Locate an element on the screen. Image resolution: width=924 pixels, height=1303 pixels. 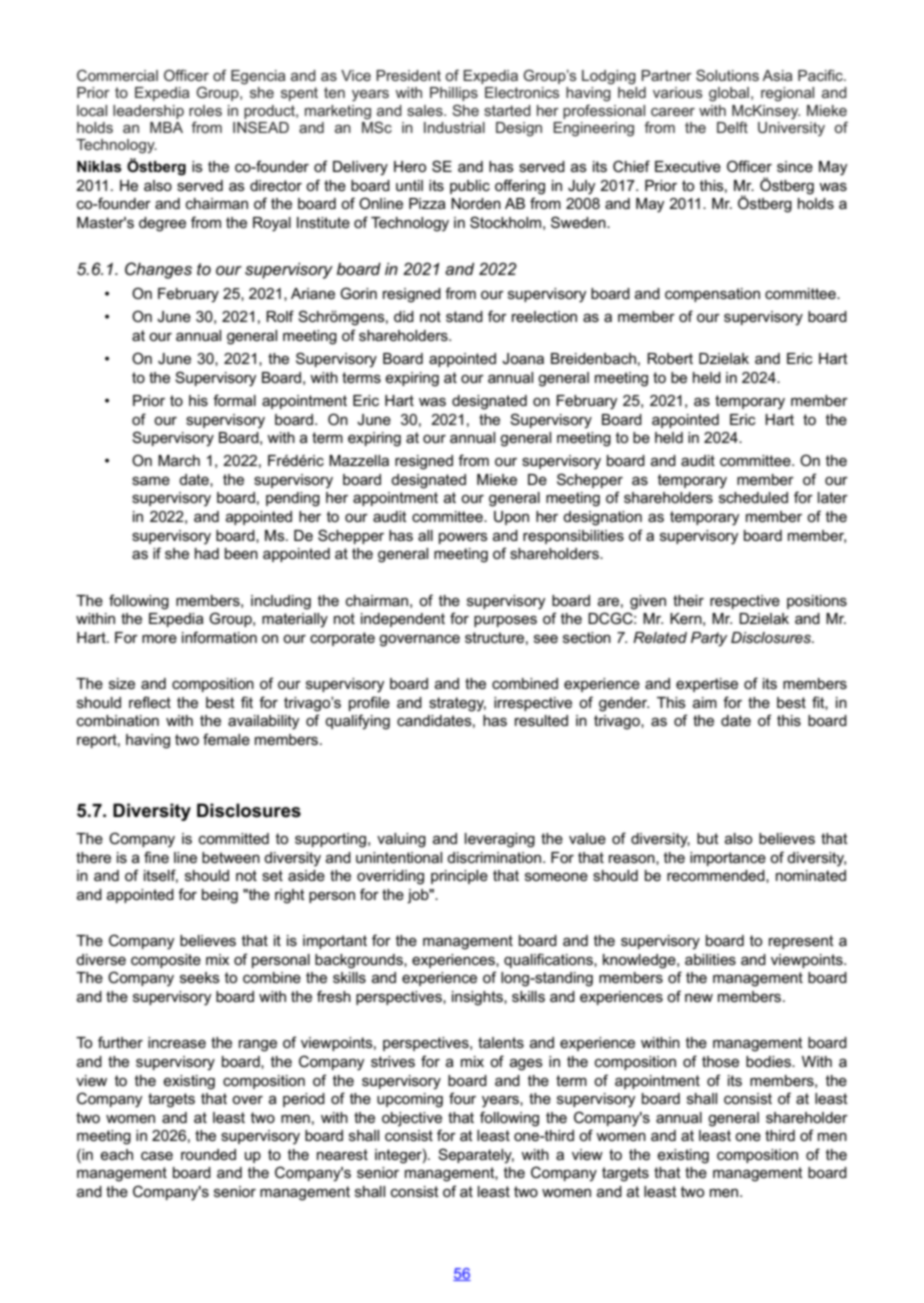
more is located at coordinates (159, 638).
